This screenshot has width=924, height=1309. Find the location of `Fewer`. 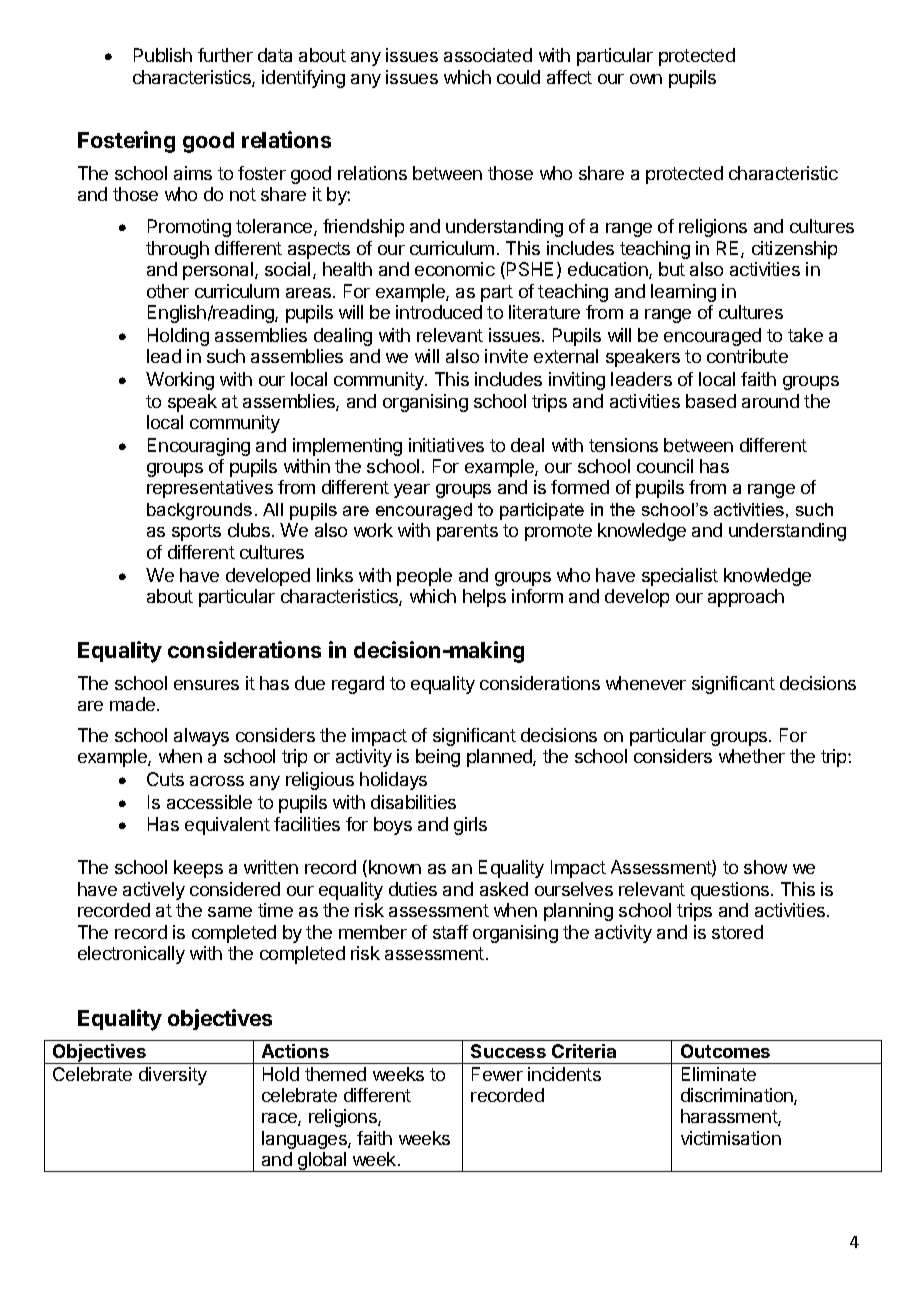

Fewer is located at coordinates (497, 1074).
